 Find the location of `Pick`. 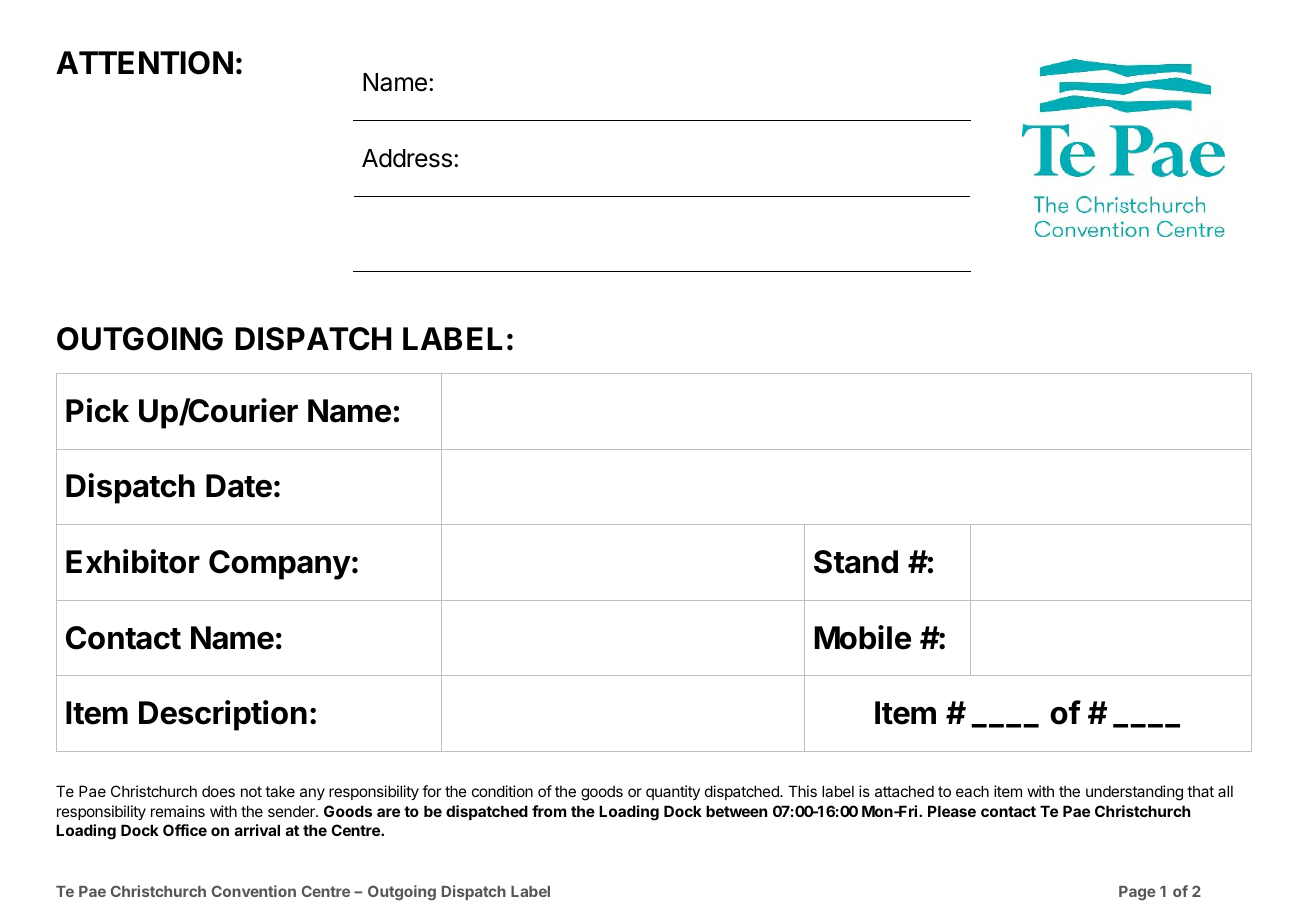

Pick is located at coordinates (97, 410).
